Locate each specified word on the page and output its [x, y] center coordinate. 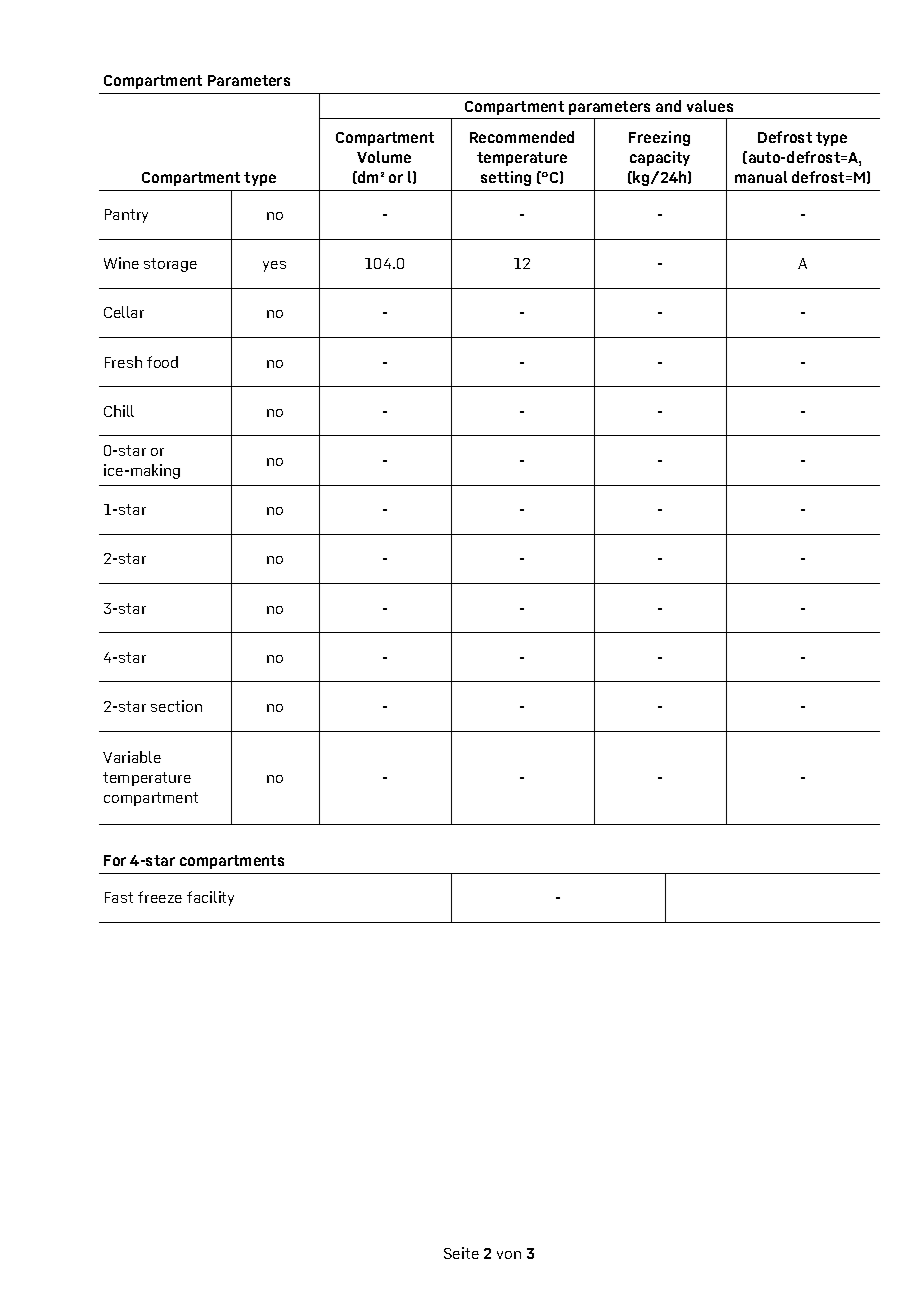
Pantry [126, 216]
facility [210, 898]
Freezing [659, 138]
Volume [384, 157]
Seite [461, 1253]
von [509, 1255]
